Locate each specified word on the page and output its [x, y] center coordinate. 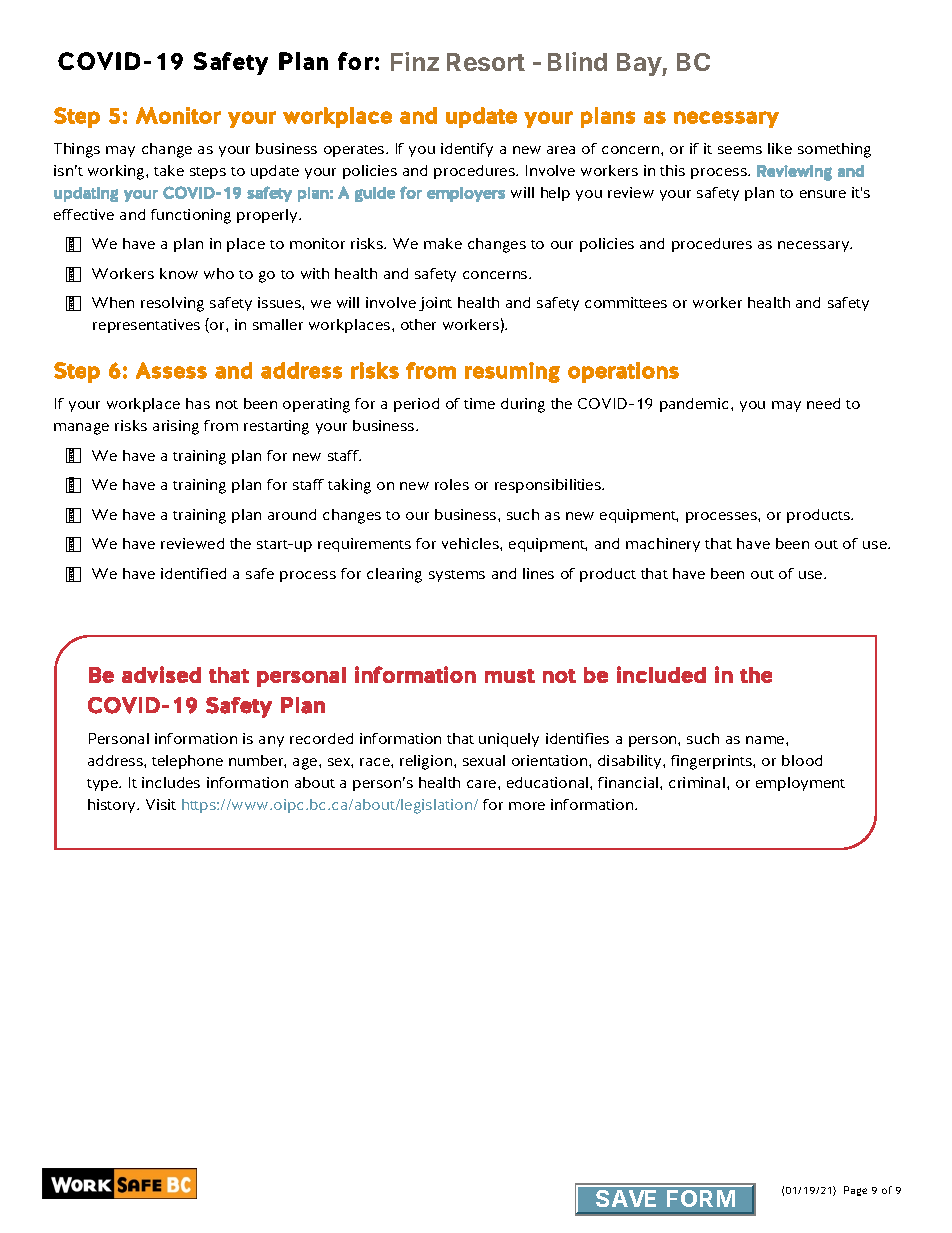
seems [740, 150]
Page [855, 1191]
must [510, 676]
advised [161, 674]
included [661, 674]
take [169, 170]
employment [800, 784]
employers [466, 194]
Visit [161, 804]
